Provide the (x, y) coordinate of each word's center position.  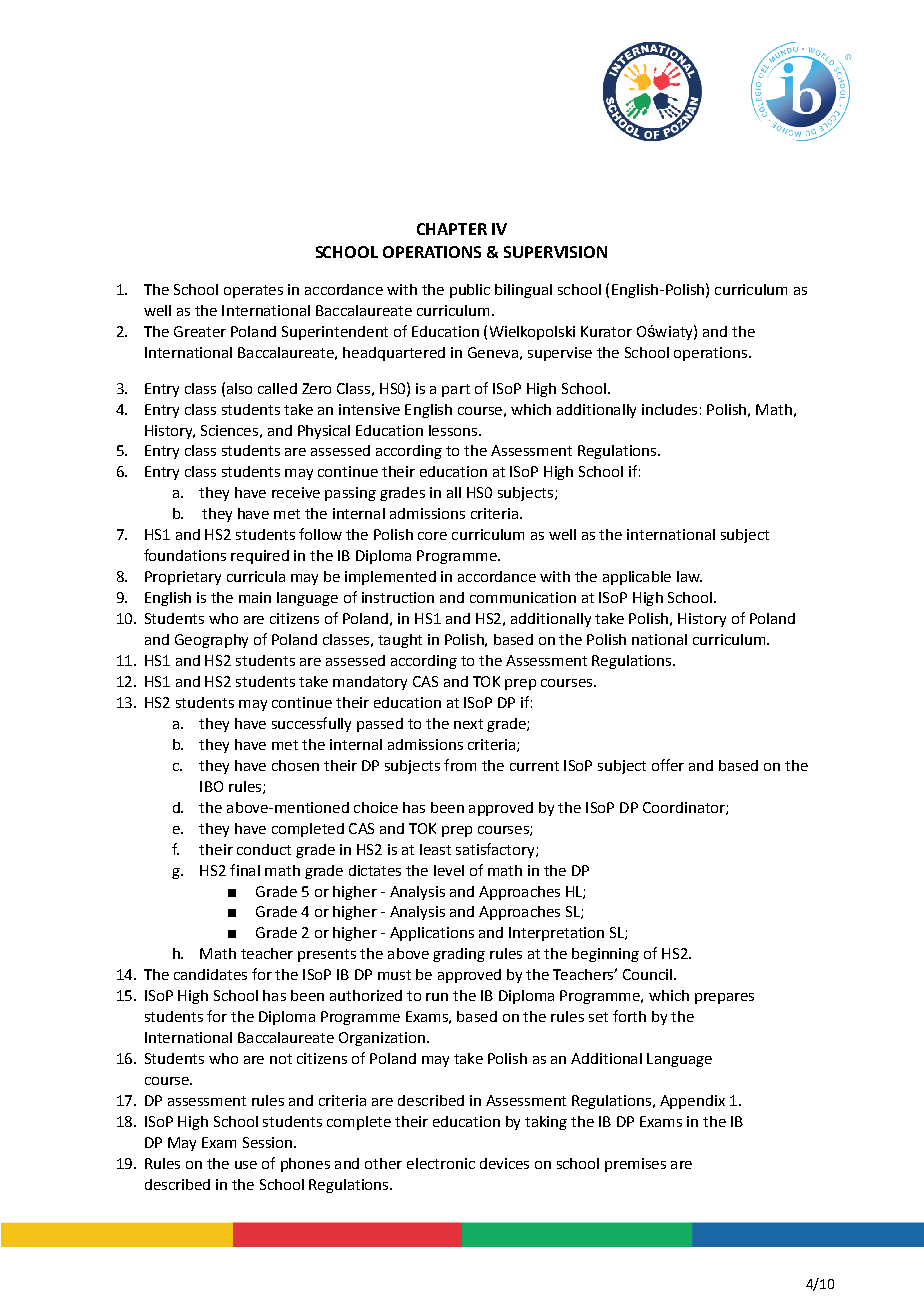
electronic (441, 1163)
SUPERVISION (555, 252)
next (468, 724)
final (245, 870)
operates (253, 291)
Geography (211, 641)
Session (269, 1142)
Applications (432, 934)
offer (668, 765)
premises (635, 1165)
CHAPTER (452, 229)
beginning (605, 955)
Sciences (229, 430)
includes (669, 409)
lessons (454, 430)
